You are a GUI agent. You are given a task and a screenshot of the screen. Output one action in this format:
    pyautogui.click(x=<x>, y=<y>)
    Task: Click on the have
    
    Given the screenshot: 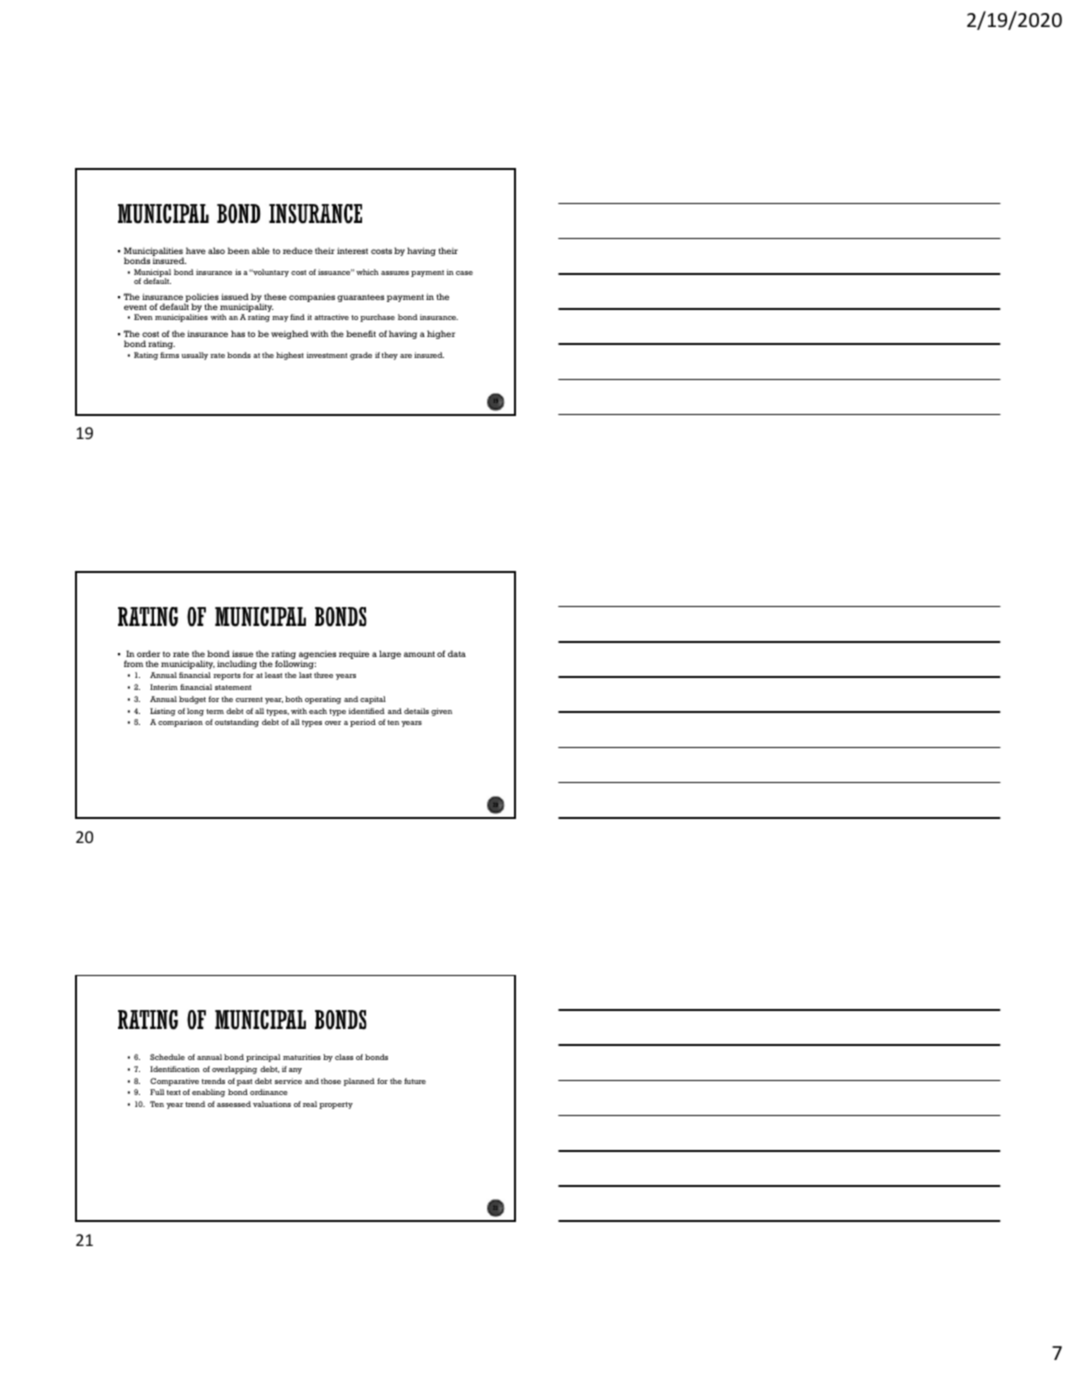 What is the action you would take?
    pyautogui.click(x=196, y=250)
